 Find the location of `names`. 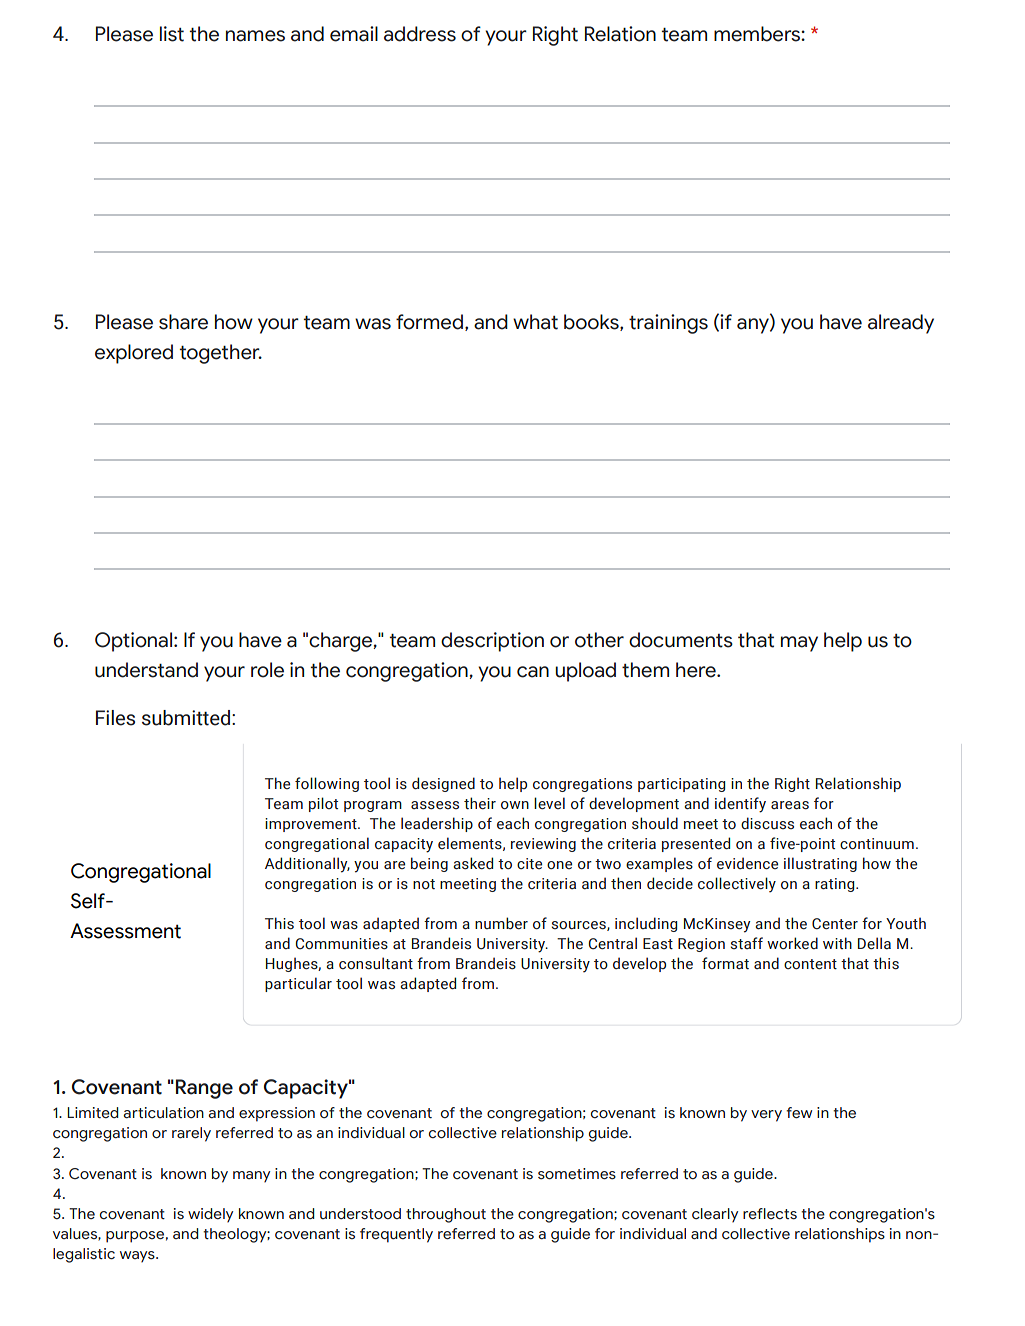

names is located at coordinates (255, 36).
